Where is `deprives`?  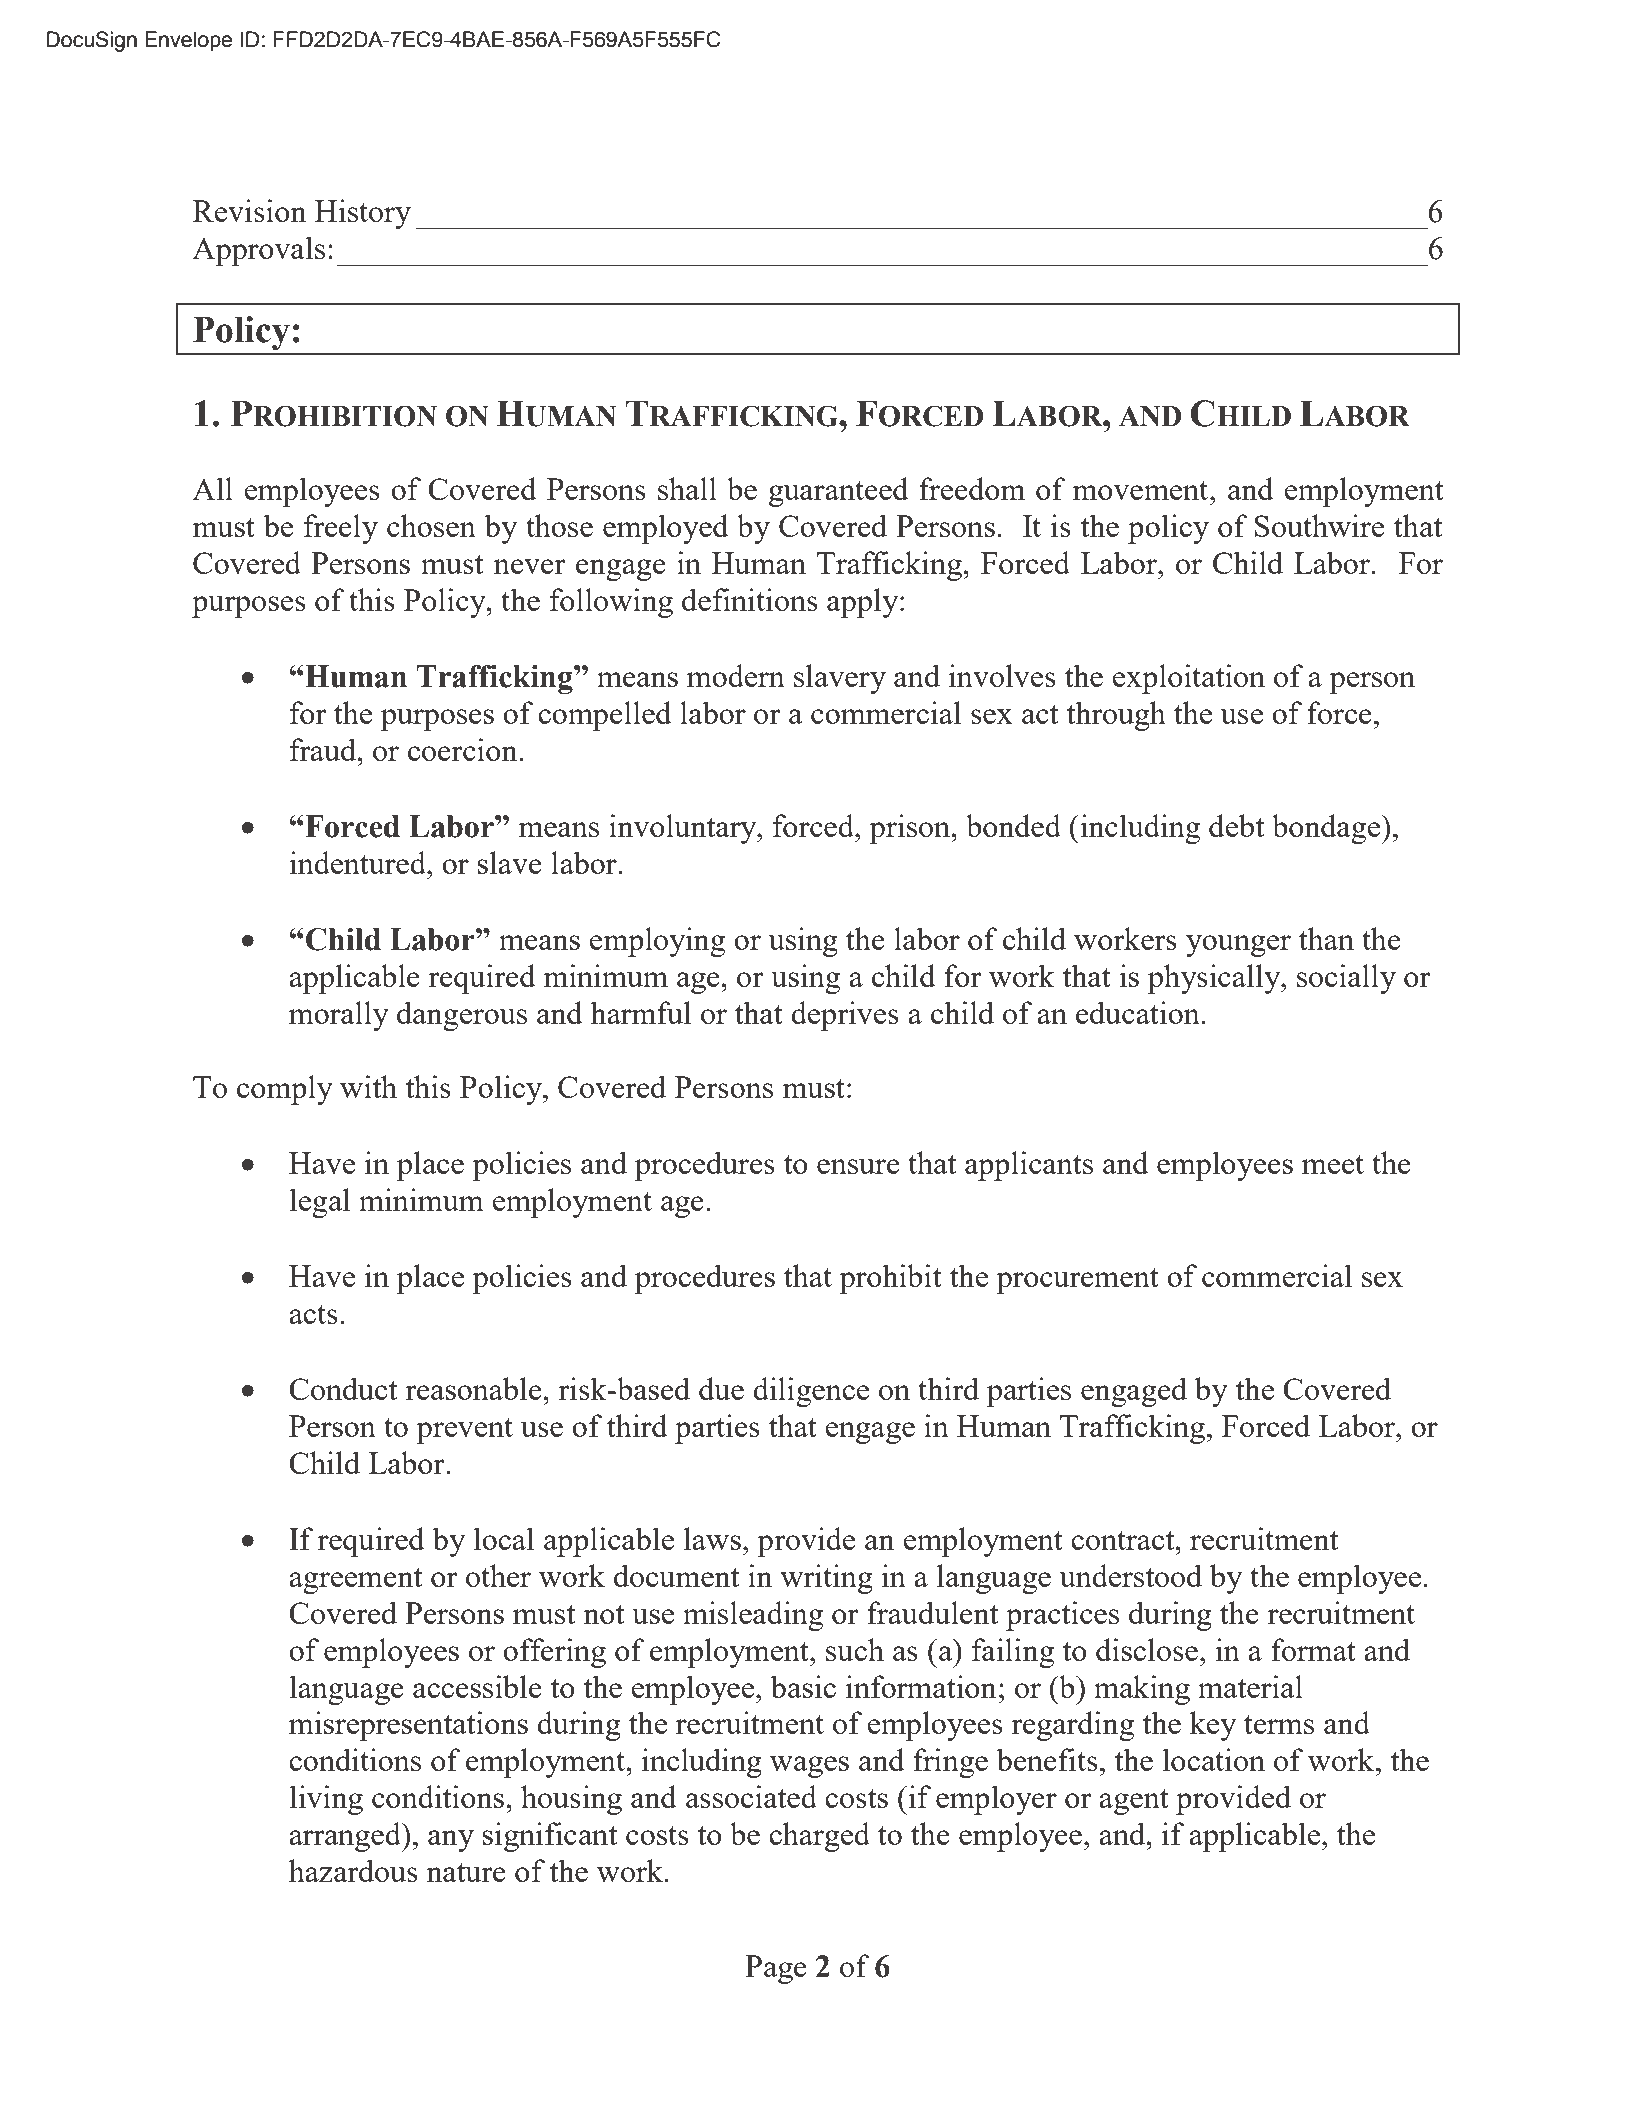
deprives is located at coordinates (845, 1016).
